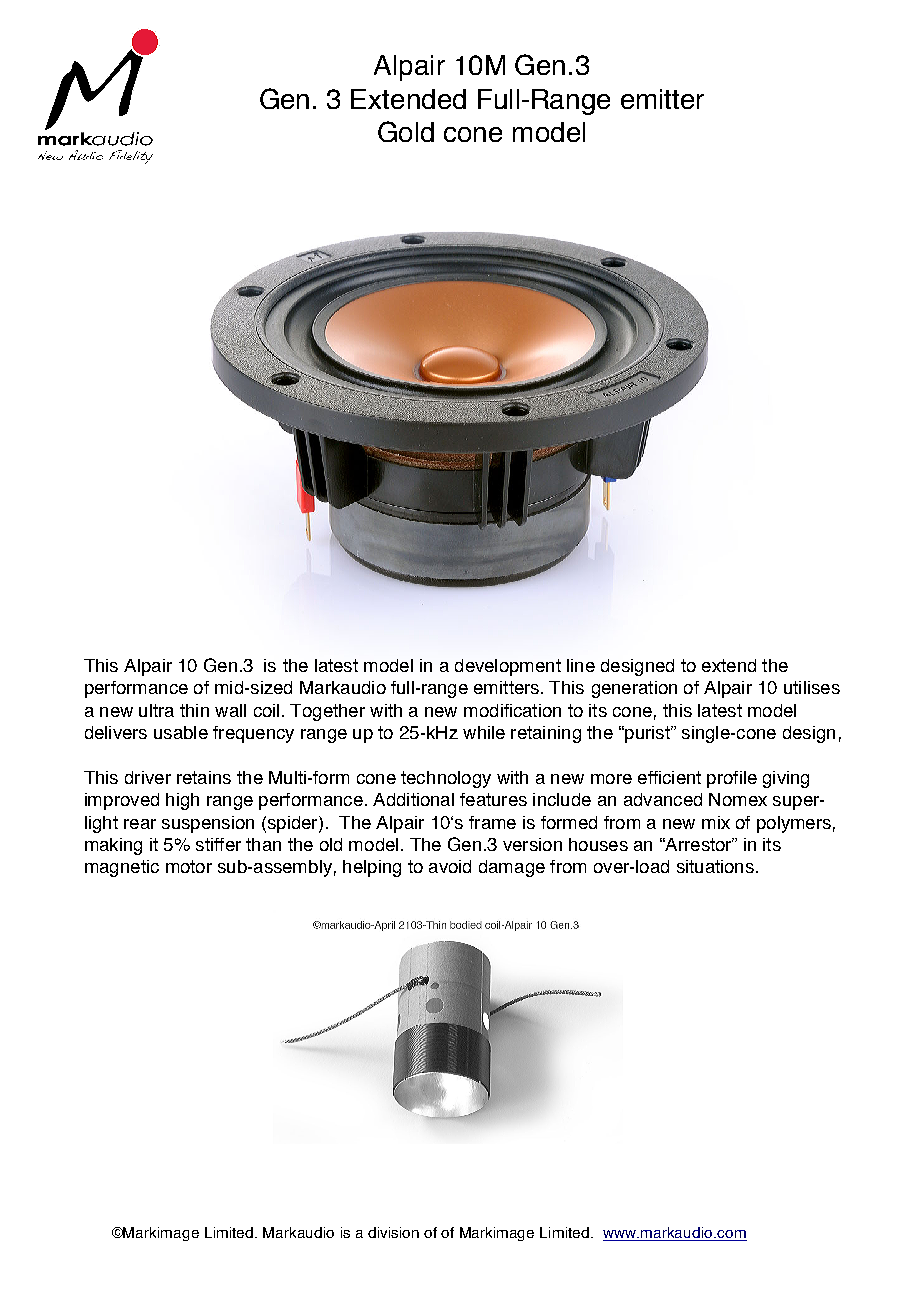 This document has width=924, height=1308. Describe the element at coordinates (393, 1232) in the document. I see `division` at that location.
